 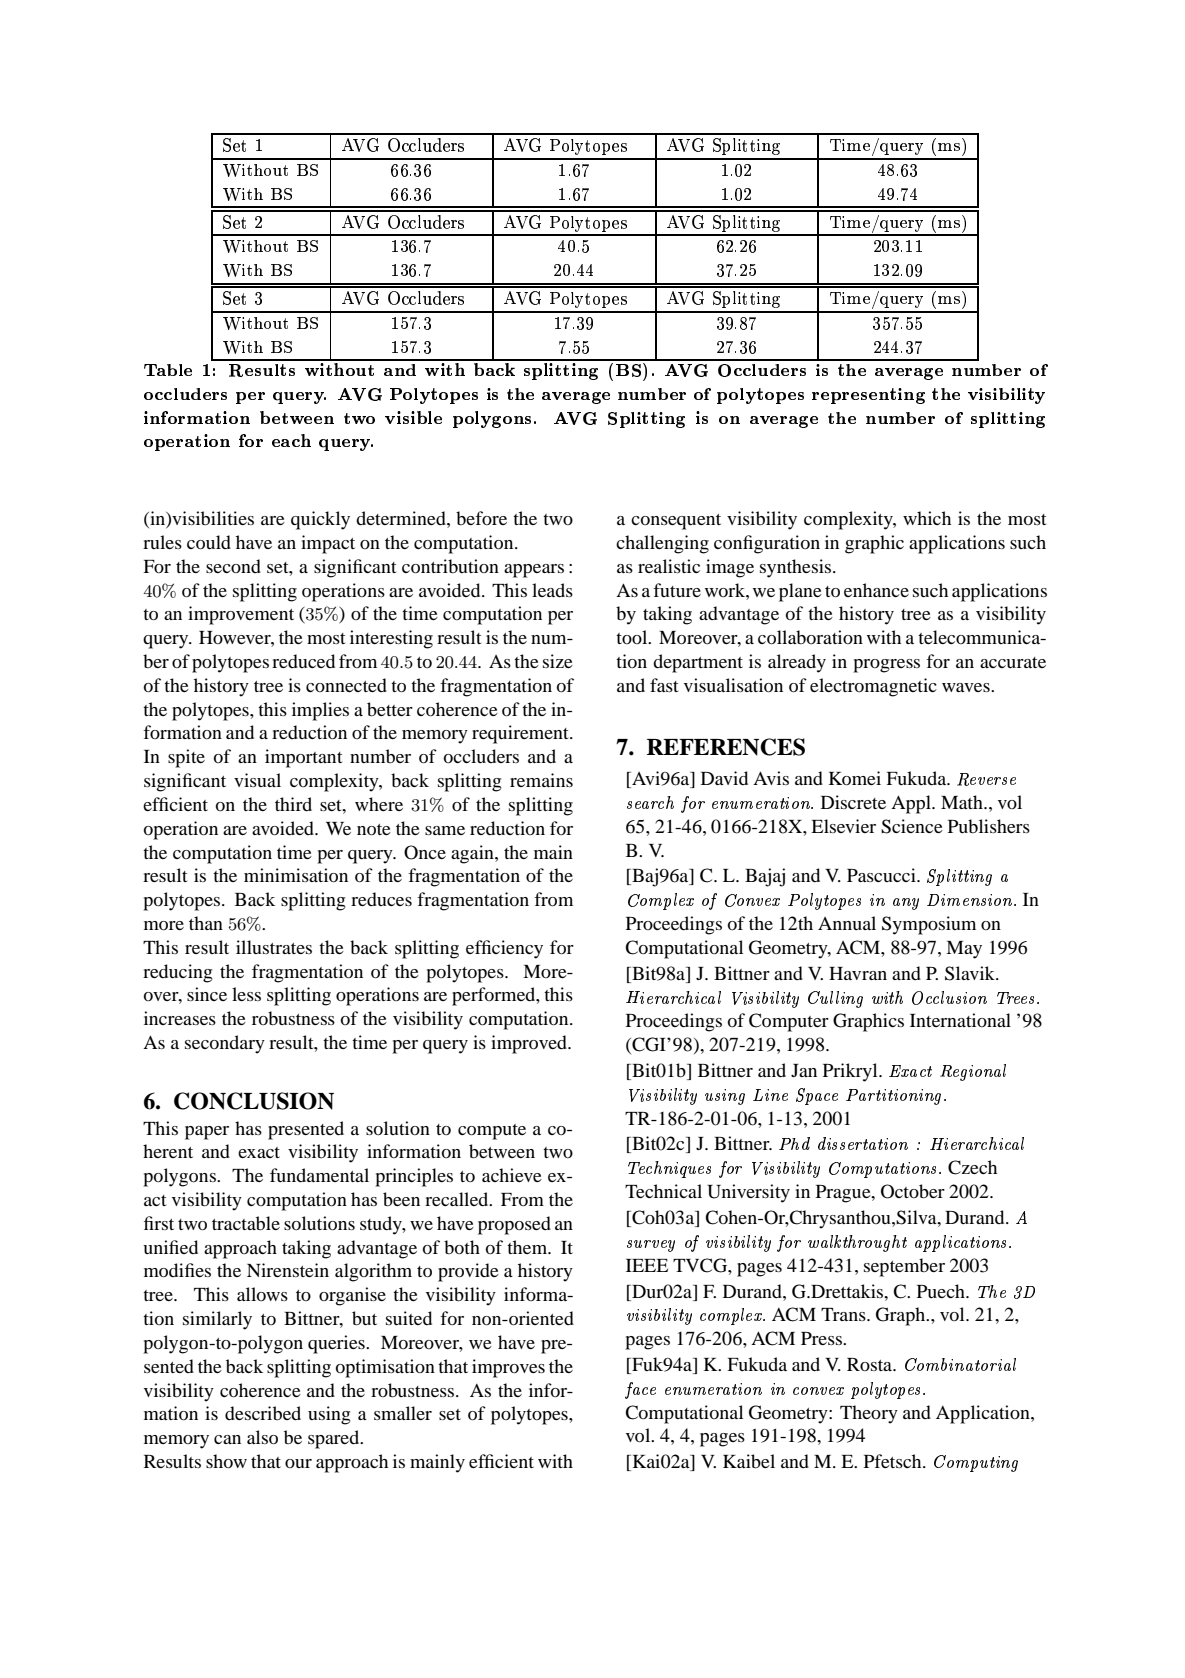 I want to click on proposed, so click(x=514, y=1225).
